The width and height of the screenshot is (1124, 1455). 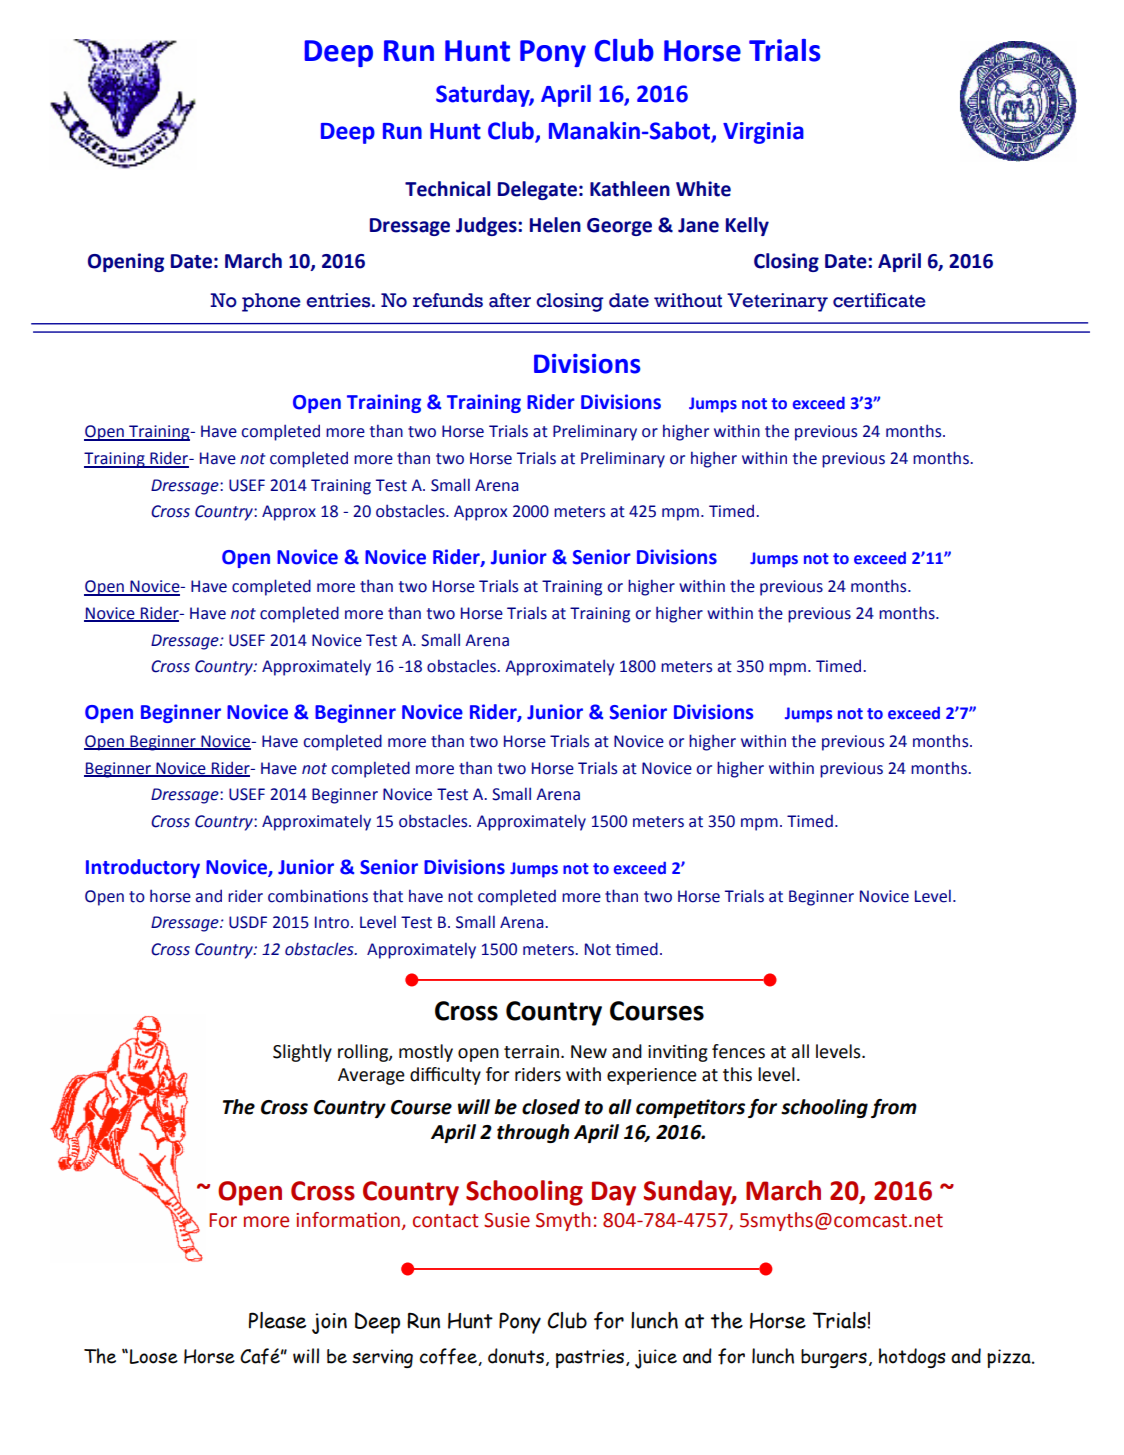 I want to click on phone, so click(x=271, y=302).
